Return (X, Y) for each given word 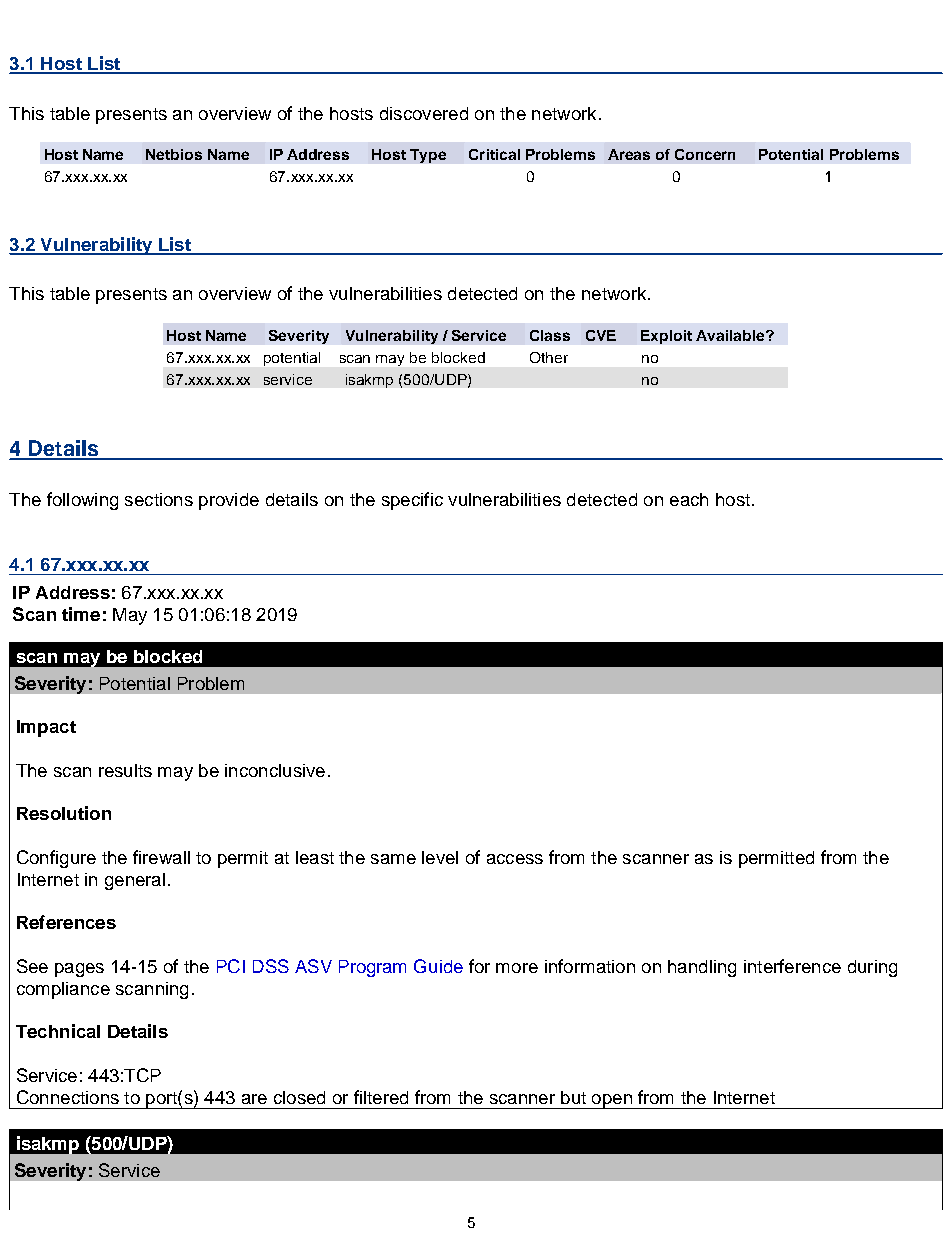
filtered (381, 1097)
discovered (424, 113)
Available (731, 335)
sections (159, 499)
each (689, 499)
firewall (161, 857)
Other (549, 357)
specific (412, 501)
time (81, 614)
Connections (68, 1097)
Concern (705, 154)
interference (792, 966)
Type (428, 156)
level (440, 857)
